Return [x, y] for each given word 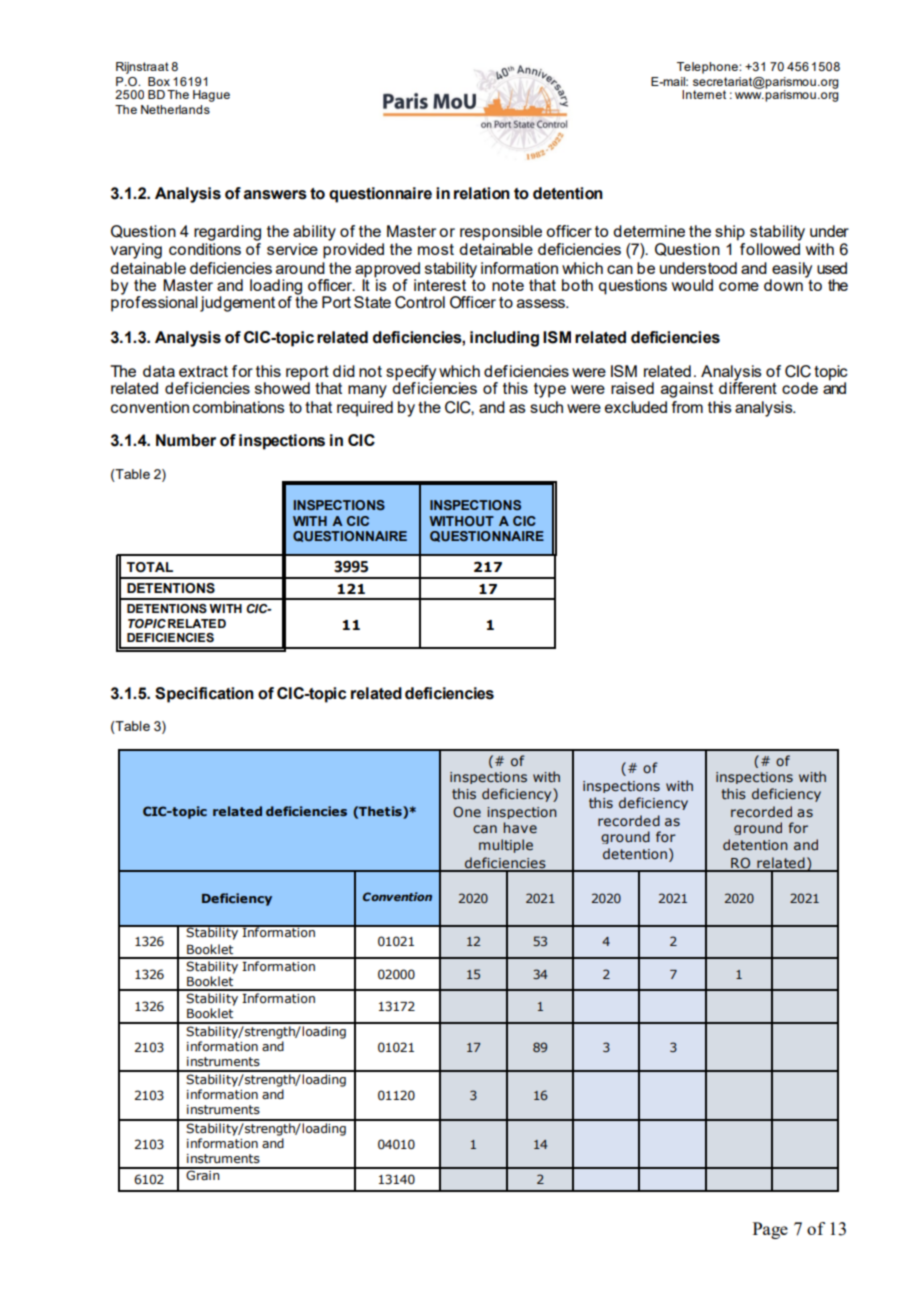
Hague [211, 96]
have [520, 827]
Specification [204, 695]
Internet [704, 94]
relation [482, 193]
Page [770, 1230]
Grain [203, 1174]
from [687, 407]
